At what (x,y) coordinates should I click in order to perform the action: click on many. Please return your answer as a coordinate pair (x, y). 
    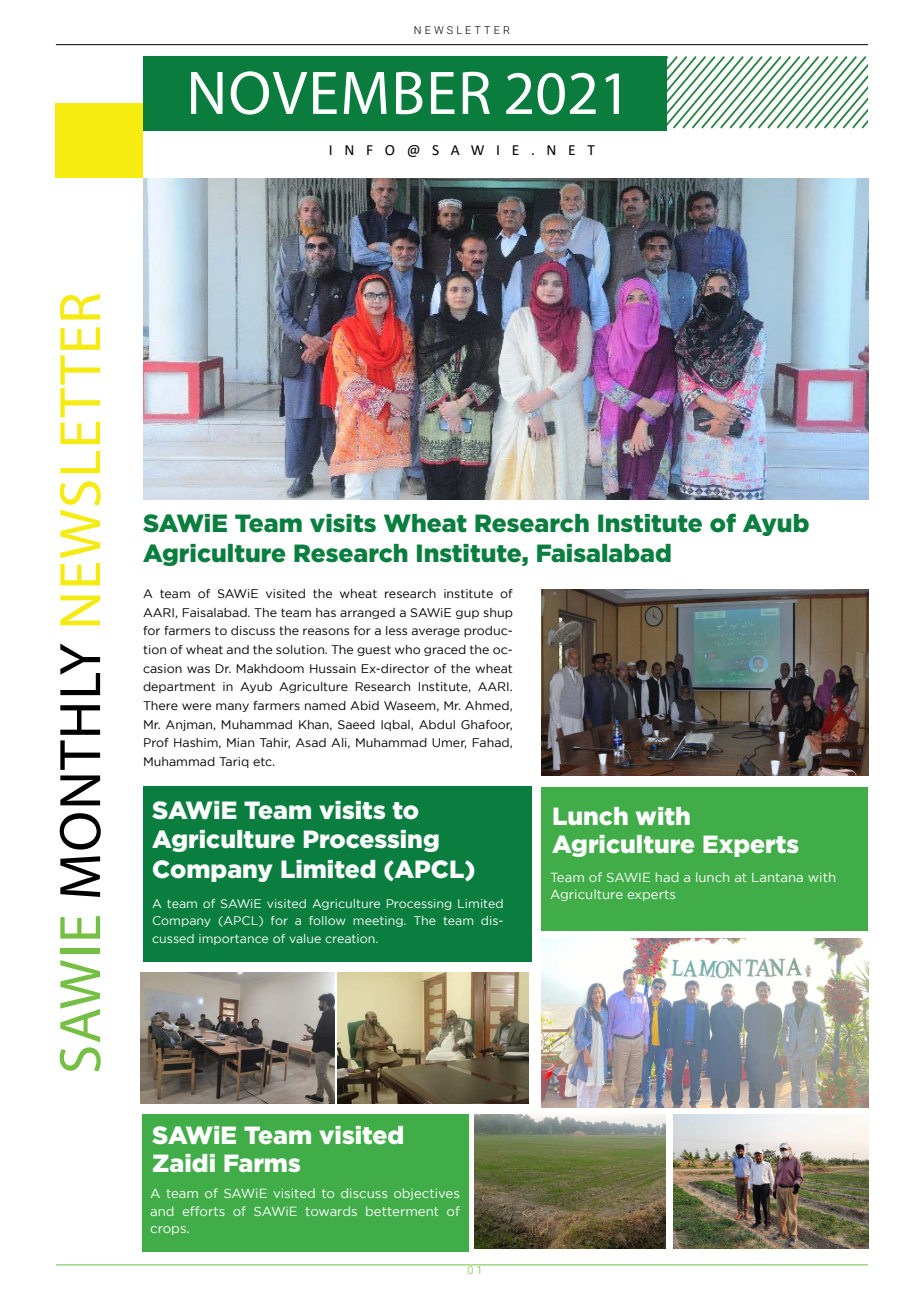
    Looking at the image, I should click on (232, 707).
